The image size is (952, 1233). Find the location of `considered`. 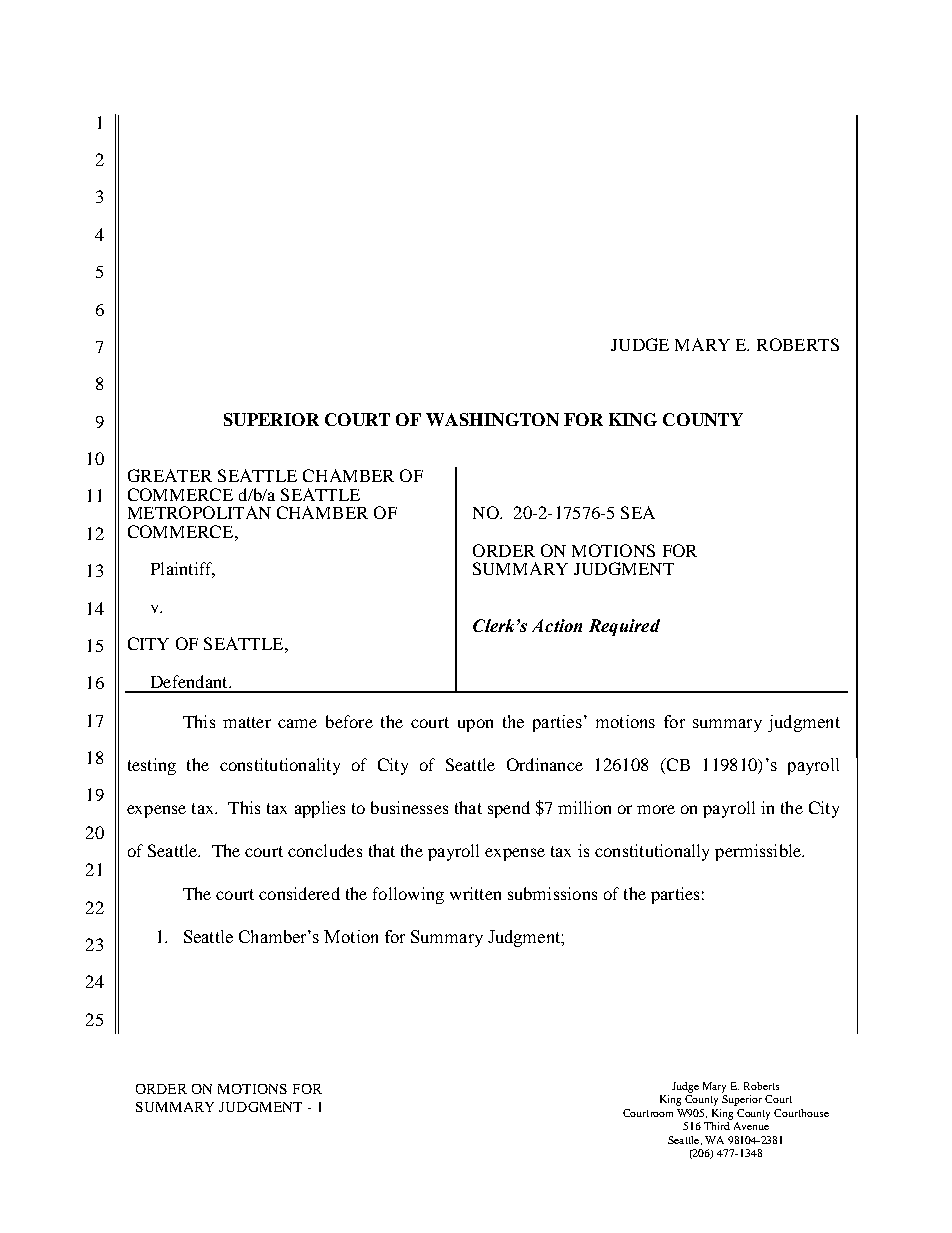

considered is located at coordinates (299, 893).
